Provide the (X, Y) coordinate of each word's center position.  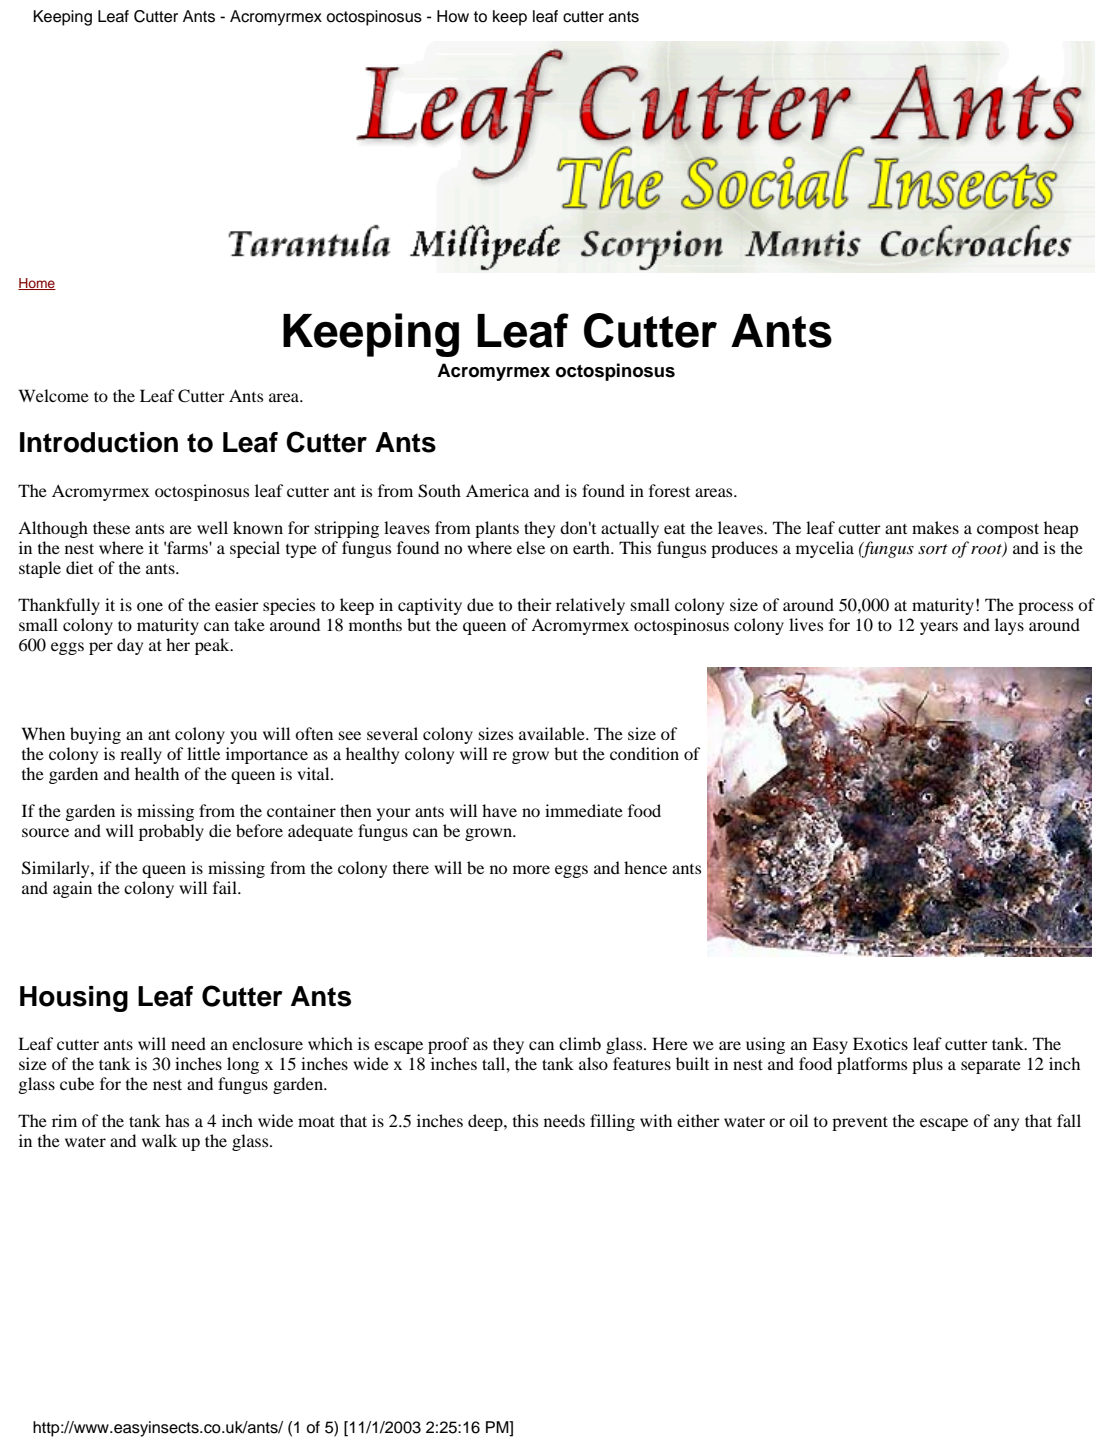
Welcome (54, 395)
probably (171, 832)
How (453, 16)
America (497, 490)
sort (933, 549)
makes (935, 527)
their (535, 604)
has (177, 1120)
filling (612, 1122)
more (531, 869)
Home (37, 284)
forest (669, 490)
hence (645, 867)
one (150, 606)
